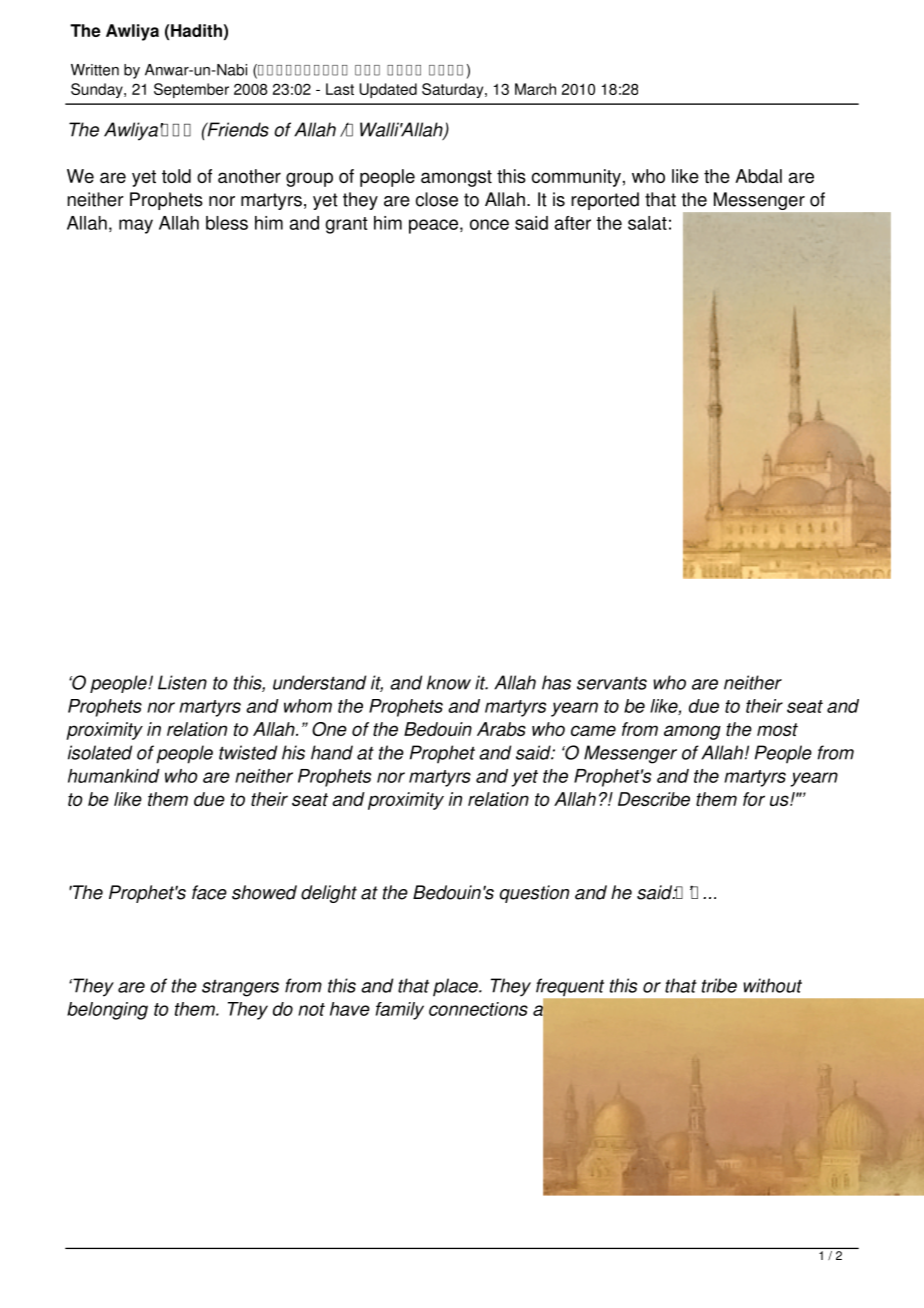  What do you see at coordinates (191, 90) in the screenshot?
I see `September` at bounding box center [191, 90].
